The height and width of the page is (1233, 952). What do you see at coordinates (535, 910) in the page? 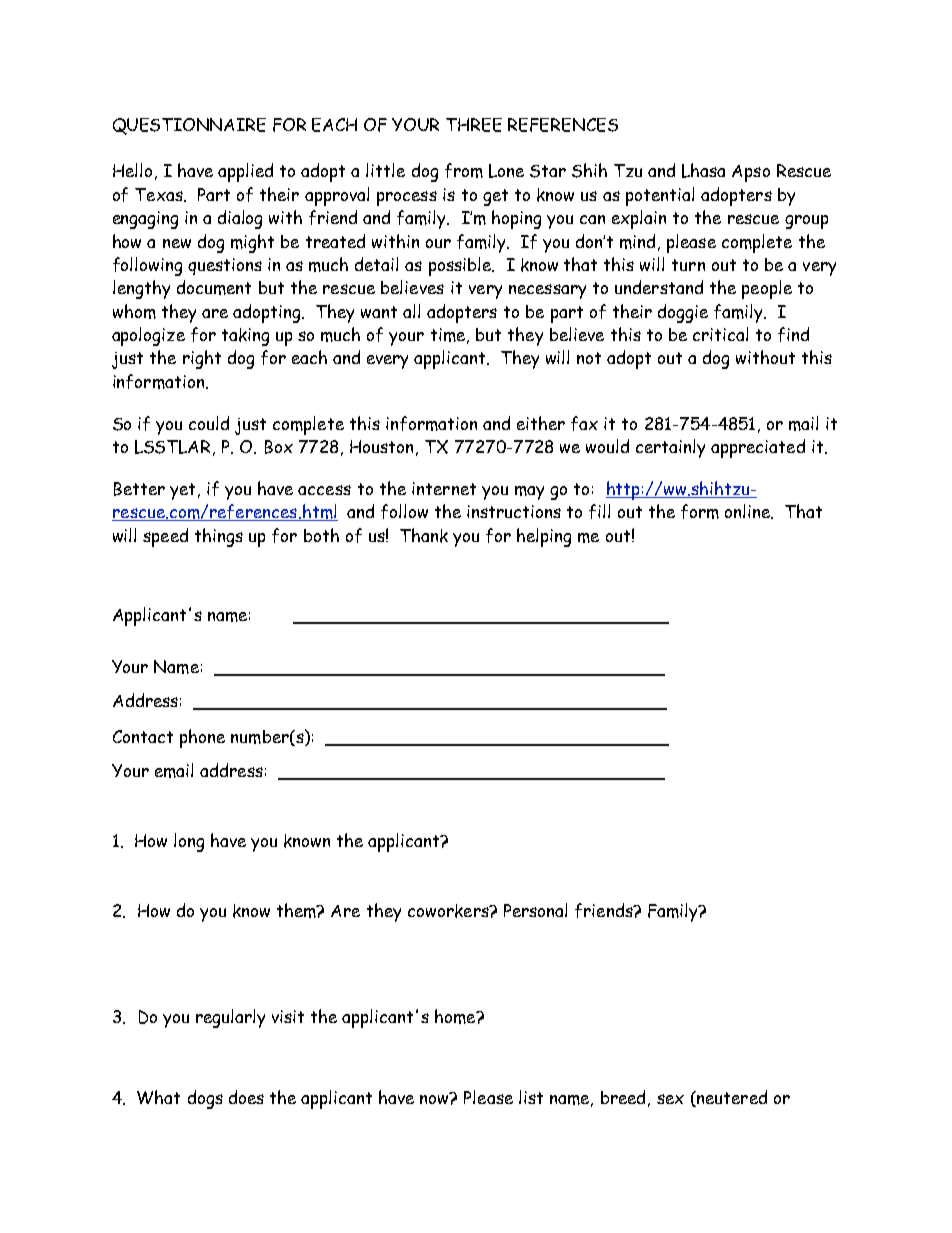
I see `Personal` at bounding box center [535, 910].
